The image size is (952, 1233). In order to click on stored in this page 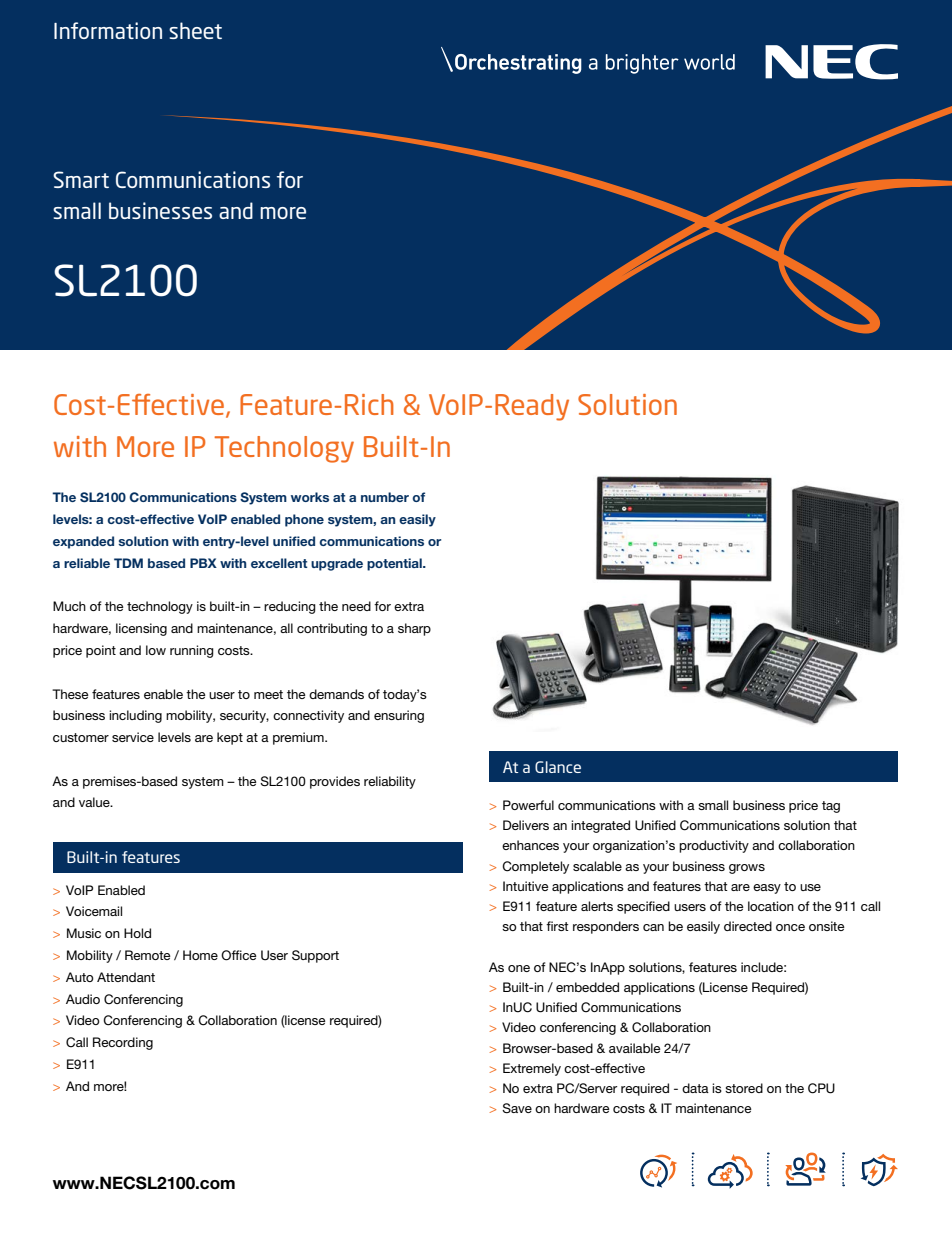, I will do `click(744, 1088)`.
